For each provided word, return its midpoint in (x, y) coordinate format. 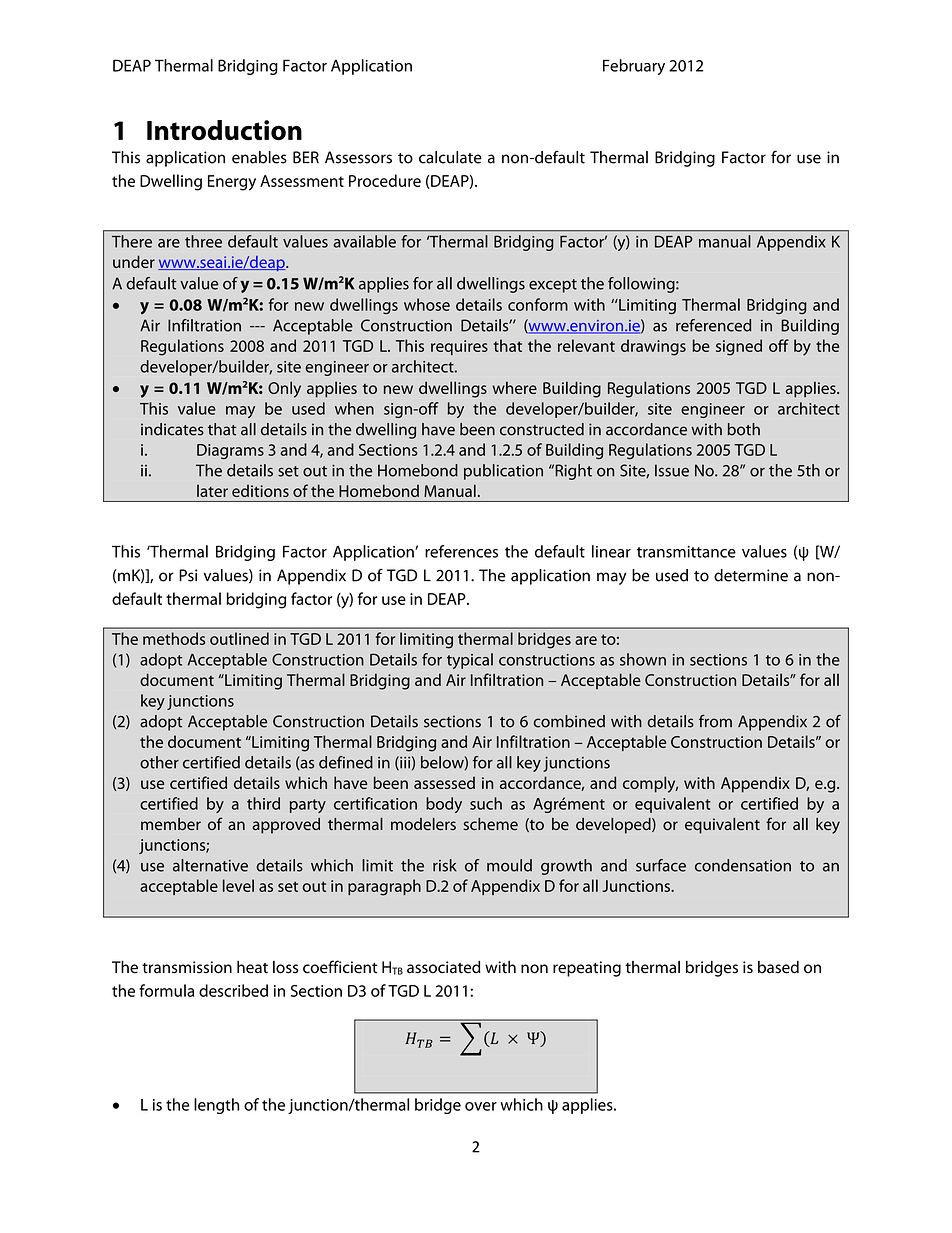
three (203, 241)
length (217, 1106)
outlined (239, 638)
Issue (672, 470)
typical (470, 661)
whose (427, 304)
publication (503, 472)
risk (445, 865)
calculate (450, 157)
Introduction (224, 130)
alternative (210, 865)
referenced (713, 325)
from (715, 721)
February (634, 67)
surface (661, 865)
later (212, 491)
